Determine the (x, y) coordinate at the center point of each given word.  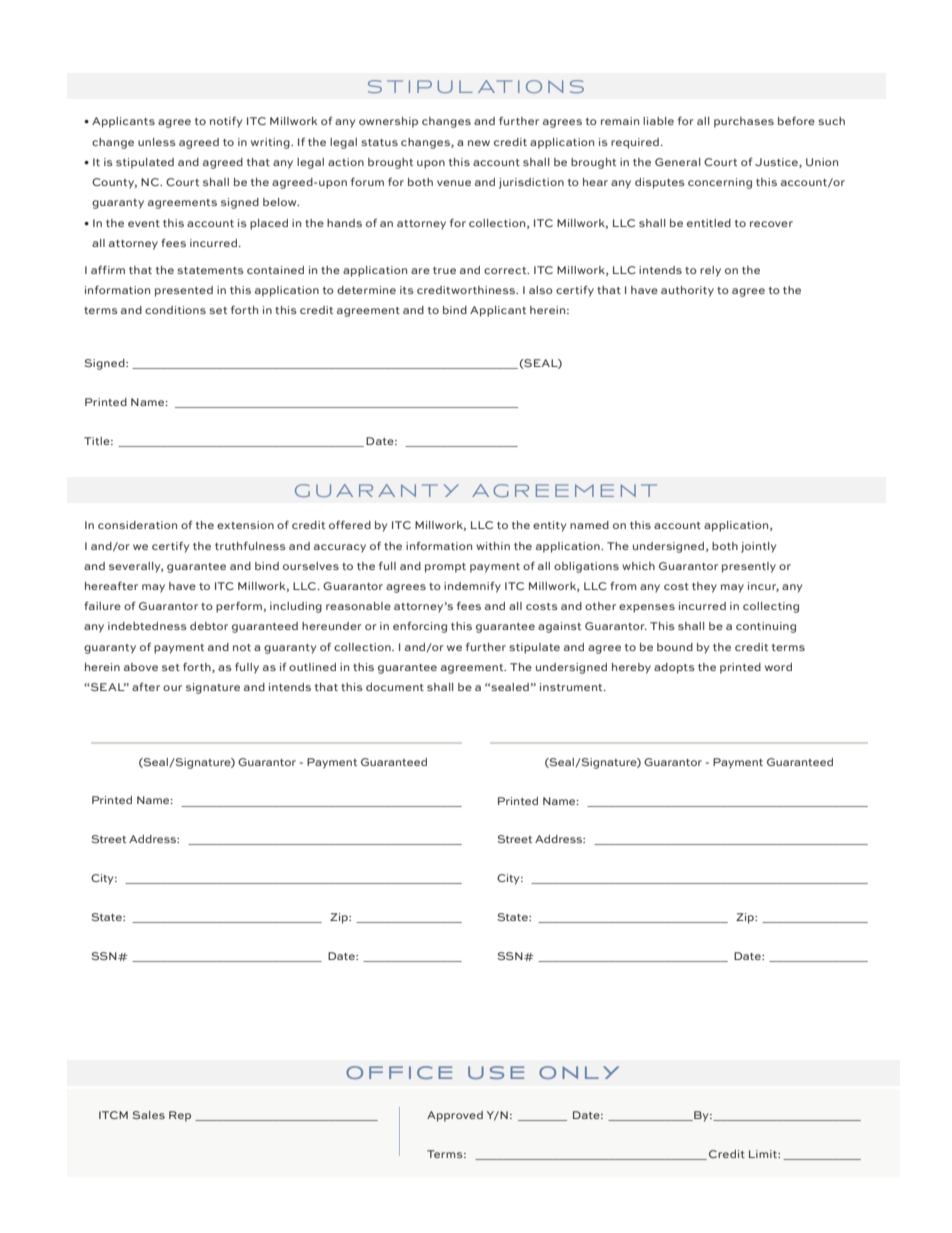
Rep (180, 1116)
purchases (744, 122)
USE (496, 1072)
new (479, 143)
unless (157, 142)
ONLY (579, 1072)
